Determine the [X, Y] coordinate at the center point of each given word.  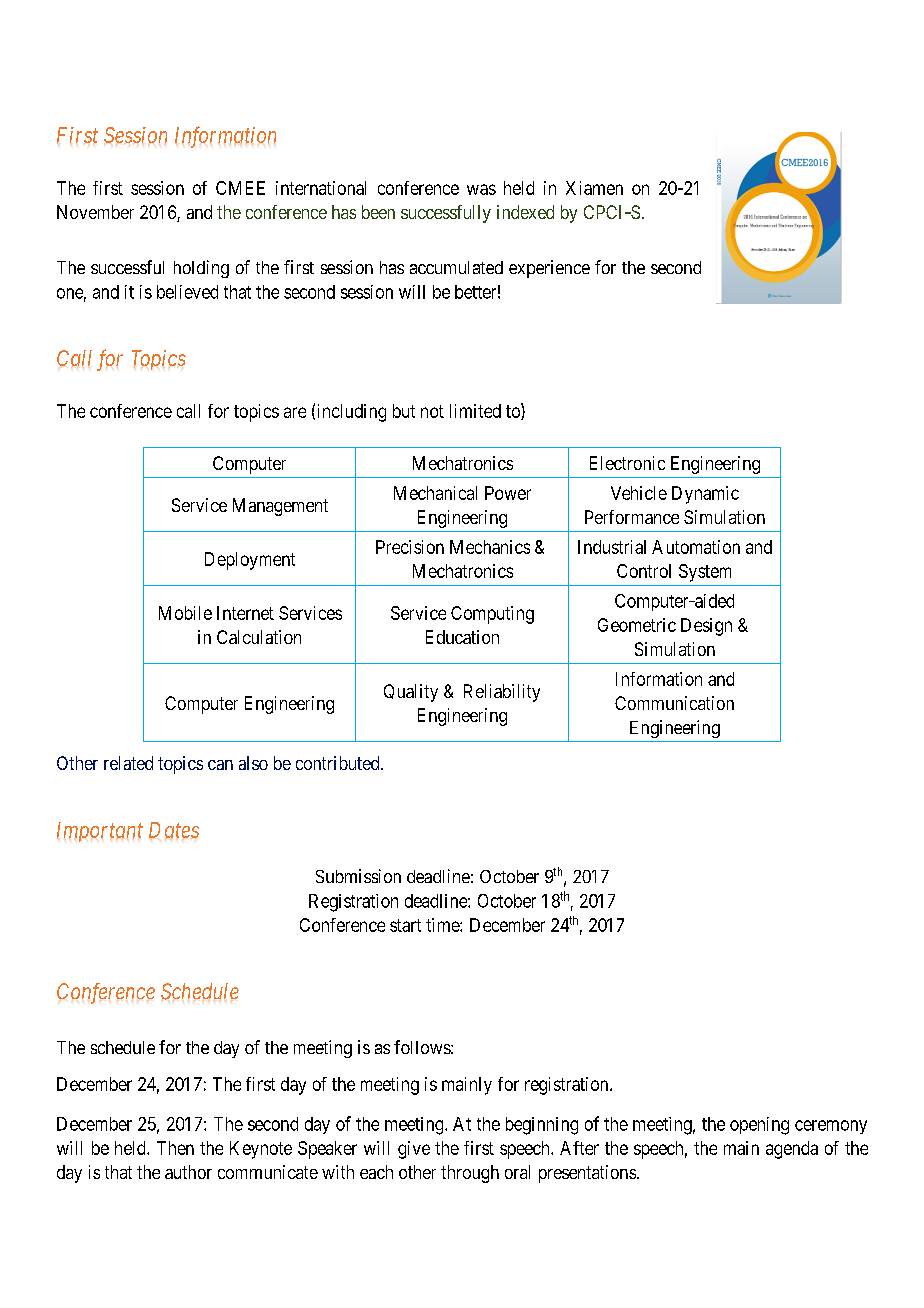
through [470, 1174]
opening [759, 1126]
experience [549, 269]
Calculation [259, 637]
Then [175, 1148]
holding [201, 269]
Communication [674, 703]
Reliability [502, 693]
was [481, 189]
